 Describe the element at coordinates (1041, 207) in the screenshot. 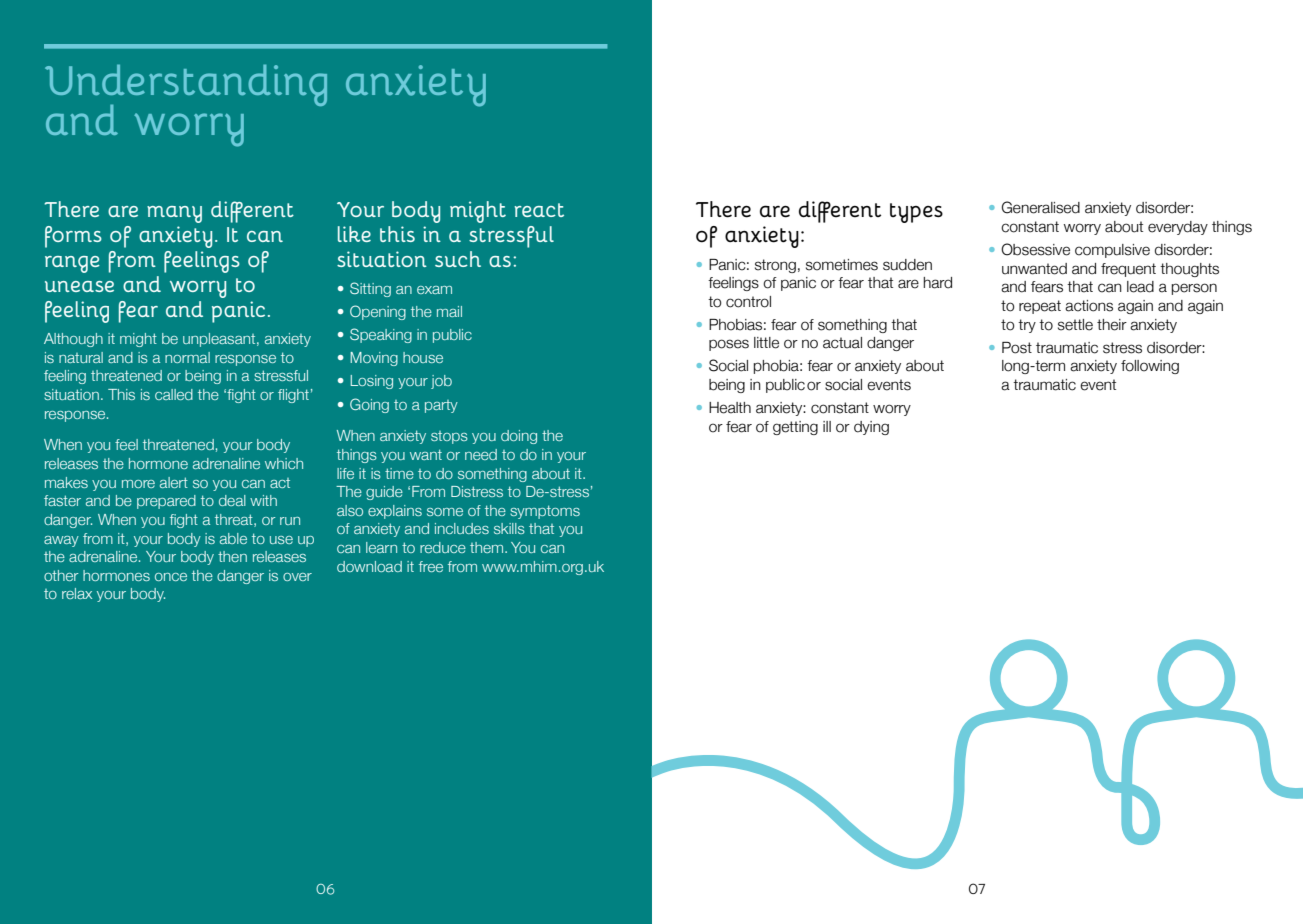

I see `Generalised` at that location.
